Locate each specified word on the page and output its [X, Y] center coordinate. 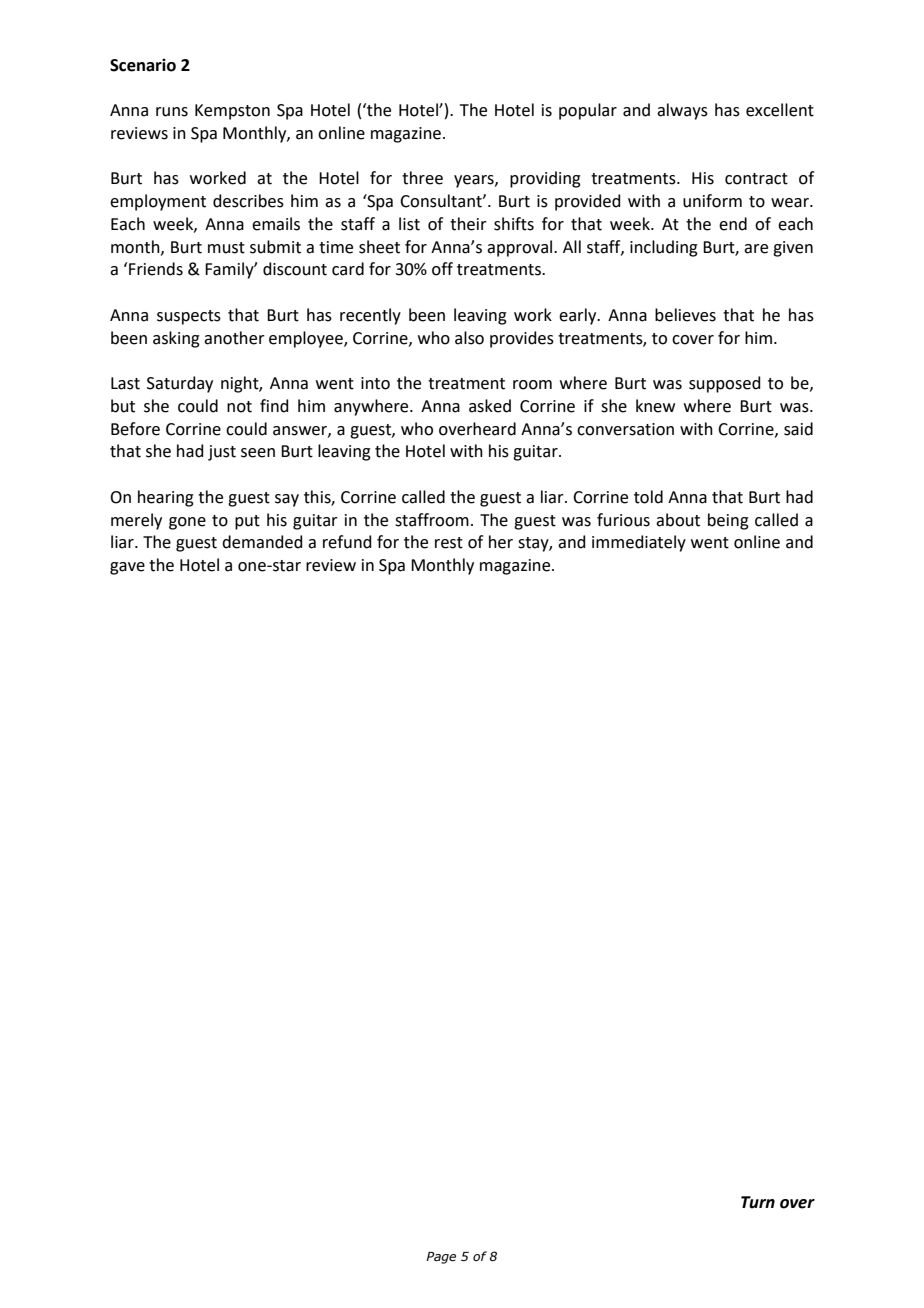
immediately [639, 543]
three [422, 178]
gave [127, 568]
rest [449, 543]
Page [441, 1258]
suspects [189, 317]
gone [187, 523]
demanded [262, 542]
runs [172, 112]
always [682, 111]
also [469, 338]
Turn [758, 1202]
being [728, 521]
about [678, 520]
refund [347, 542]
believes [685, 315]
